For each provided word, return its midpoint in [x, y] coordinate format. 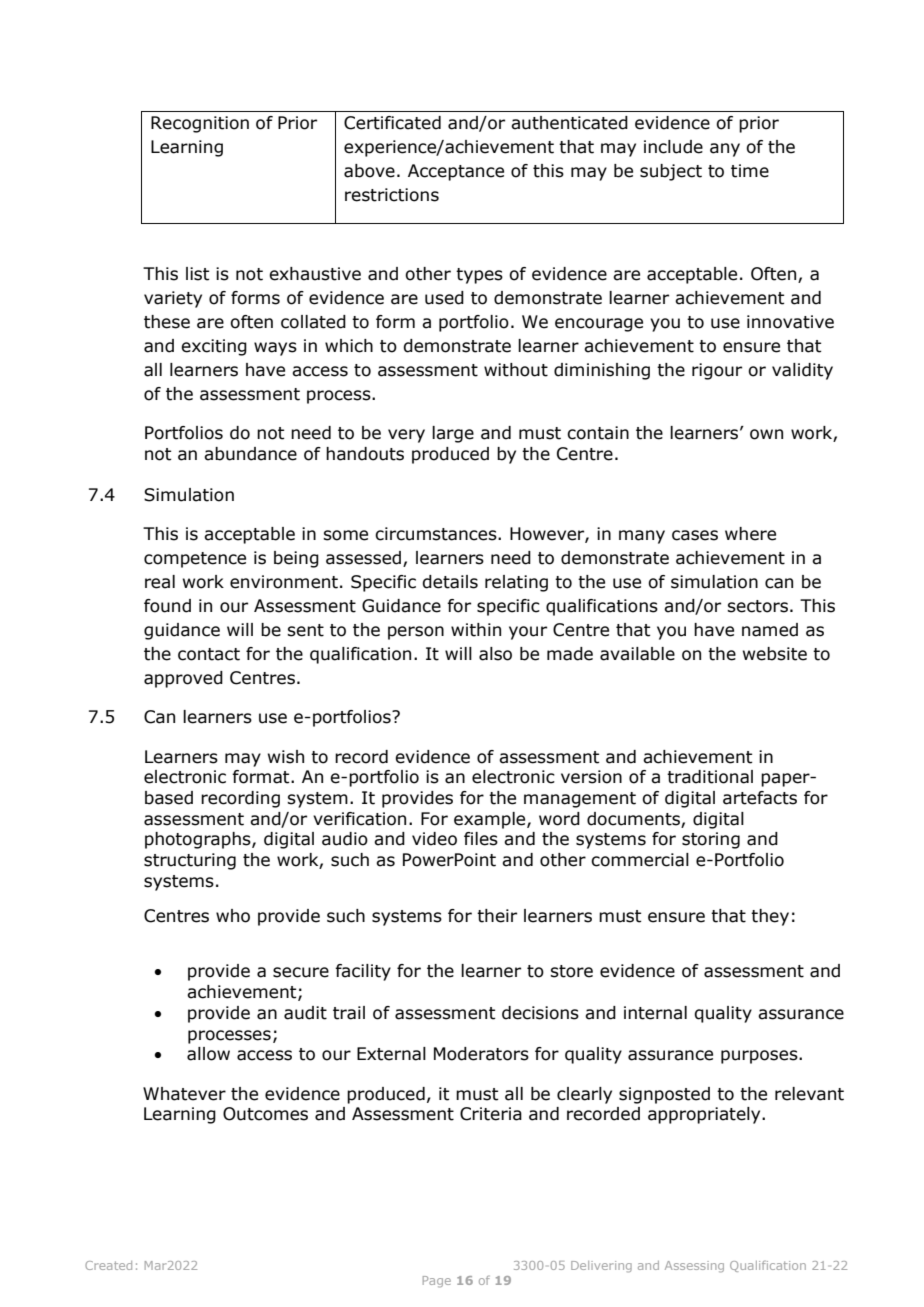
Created [108, 1265]
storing [711, 840]
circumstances [437, 534]
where [750, 534]
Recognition [200, 124]
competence [195, 560]
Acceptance [456, 172]
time [750, 171]
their [497, 916]
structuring [190, 861]
